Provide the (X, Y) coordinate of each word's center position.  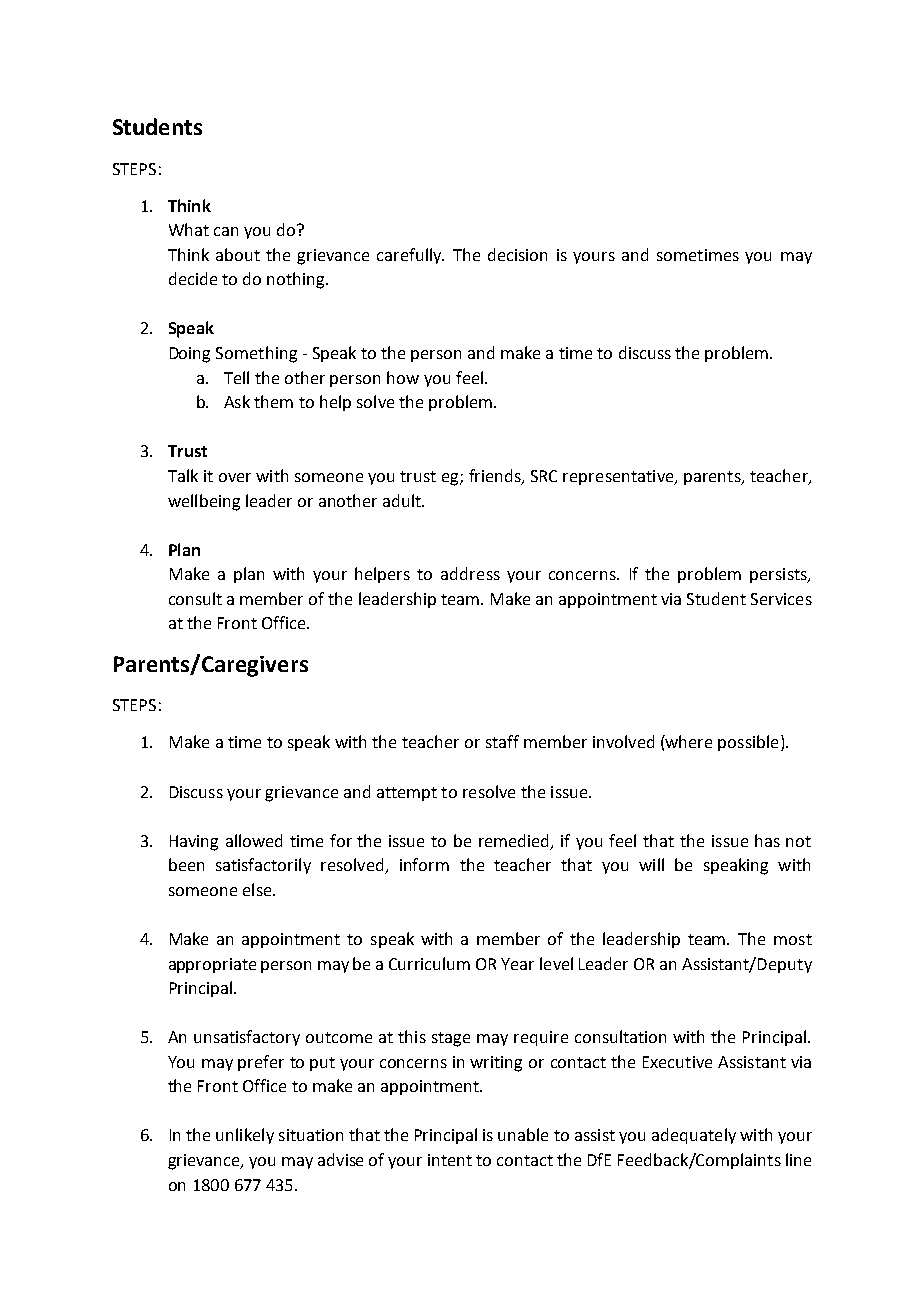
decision (517, 254)
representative (619, 477)
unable (523, 1134)
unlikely (245, 1136)
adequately (694, 1136)
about (238, 254)
